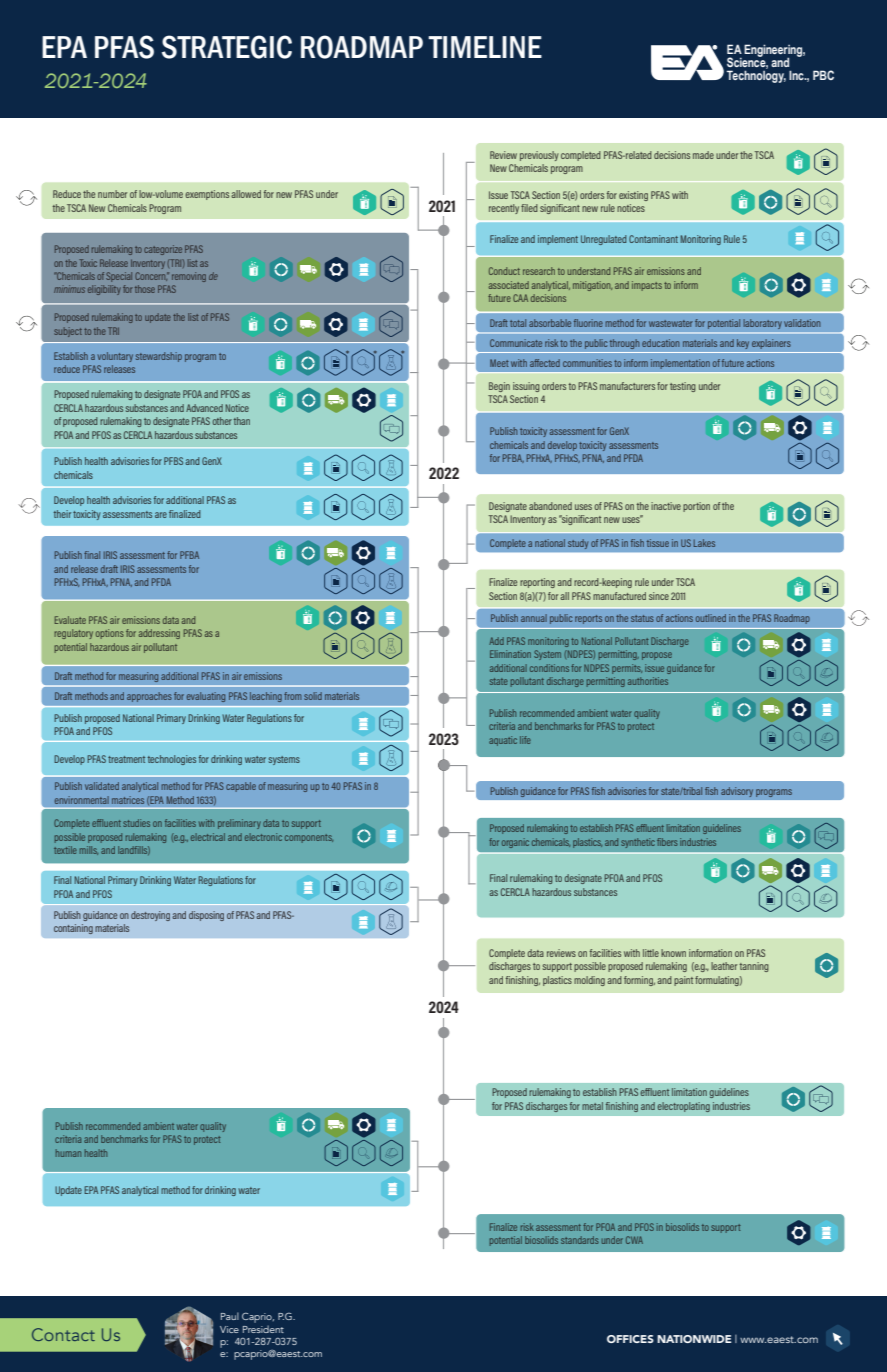 The width and height of the screenshot is (887, 1372). Describe the element at coordinates (683, 387) in the screenshot. I see `testing` at that location.
